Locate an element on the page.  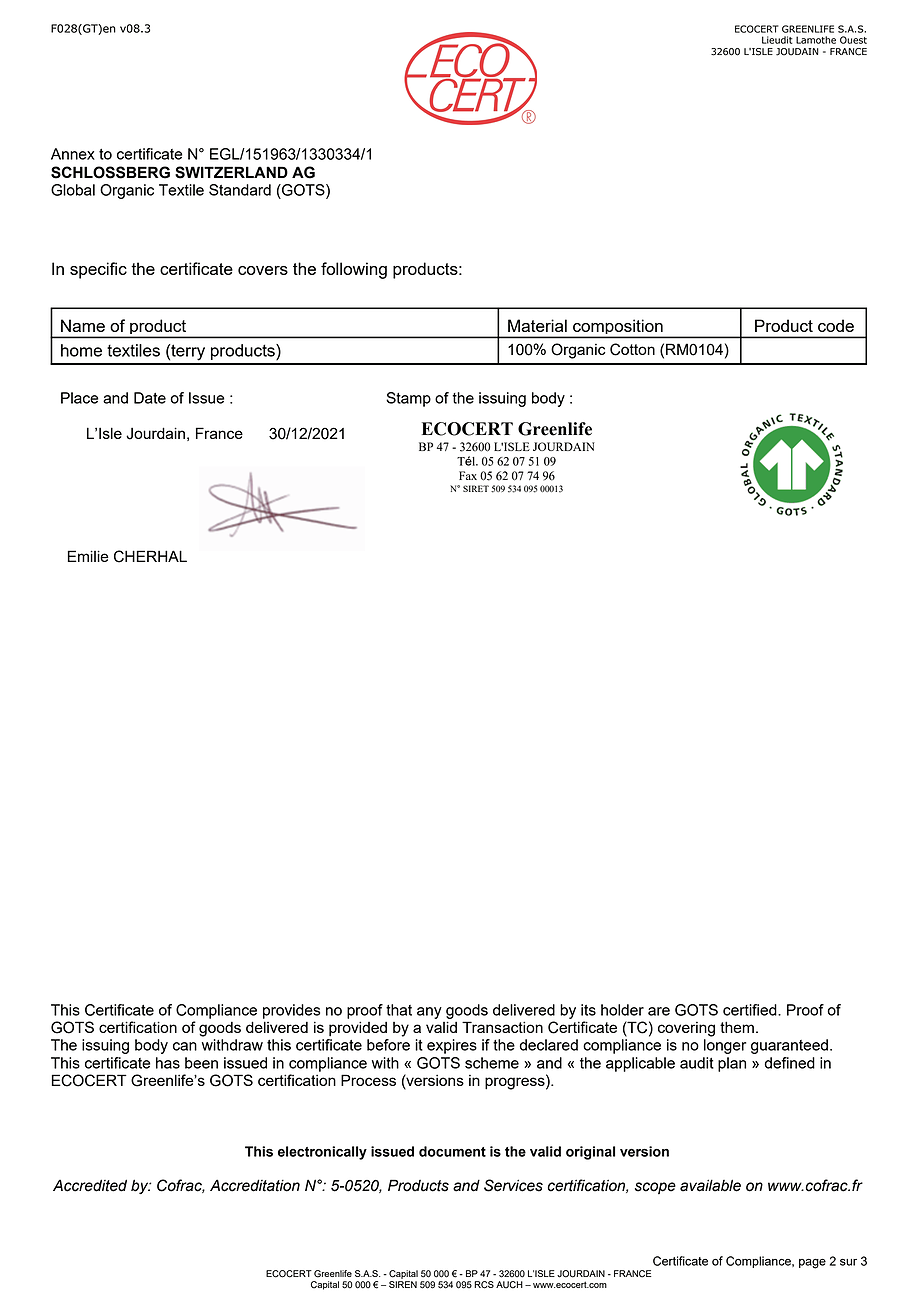
following is located at coordinates (354, 270).
